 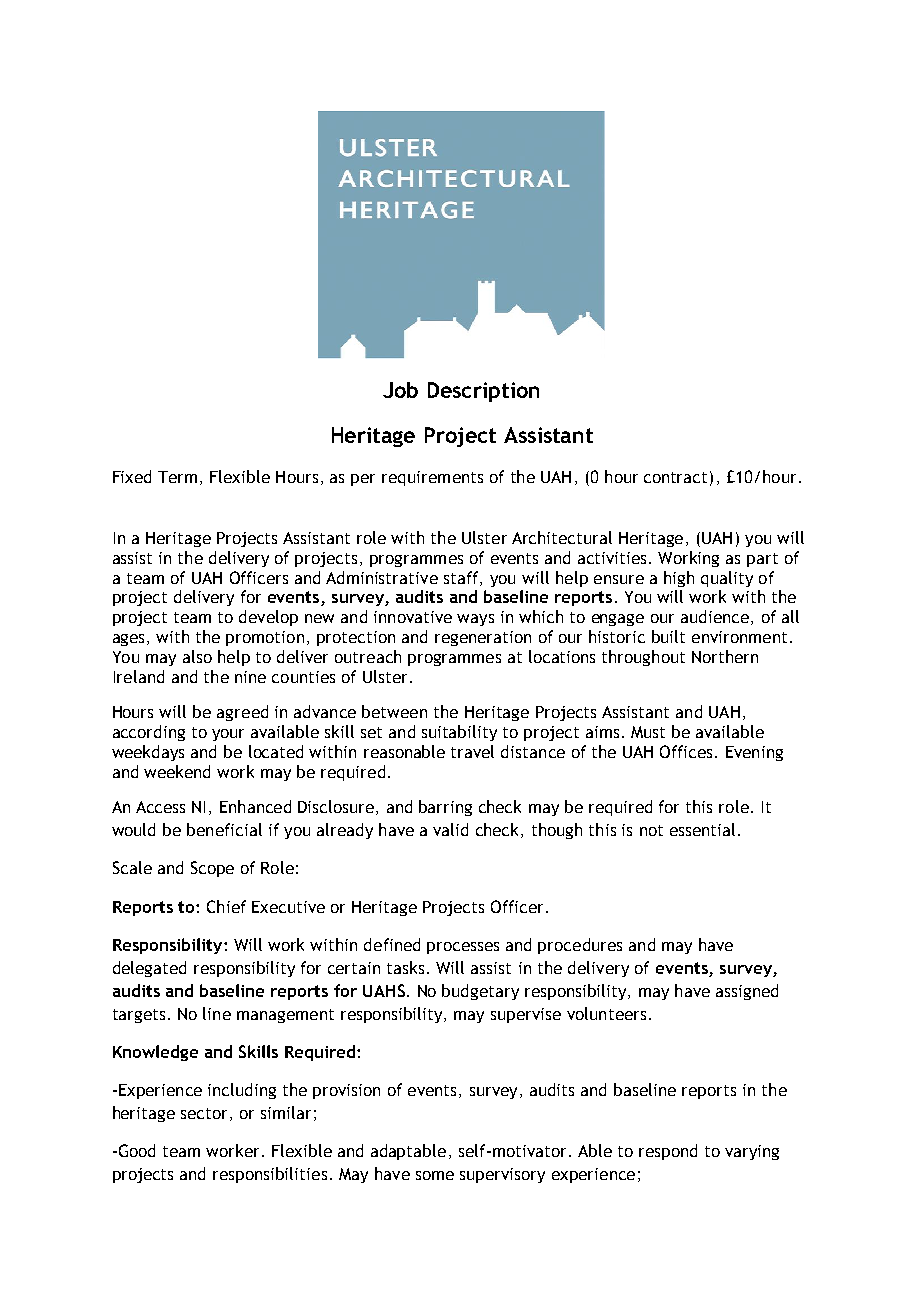 I want to click on Description, so click(x=483, y=392).
